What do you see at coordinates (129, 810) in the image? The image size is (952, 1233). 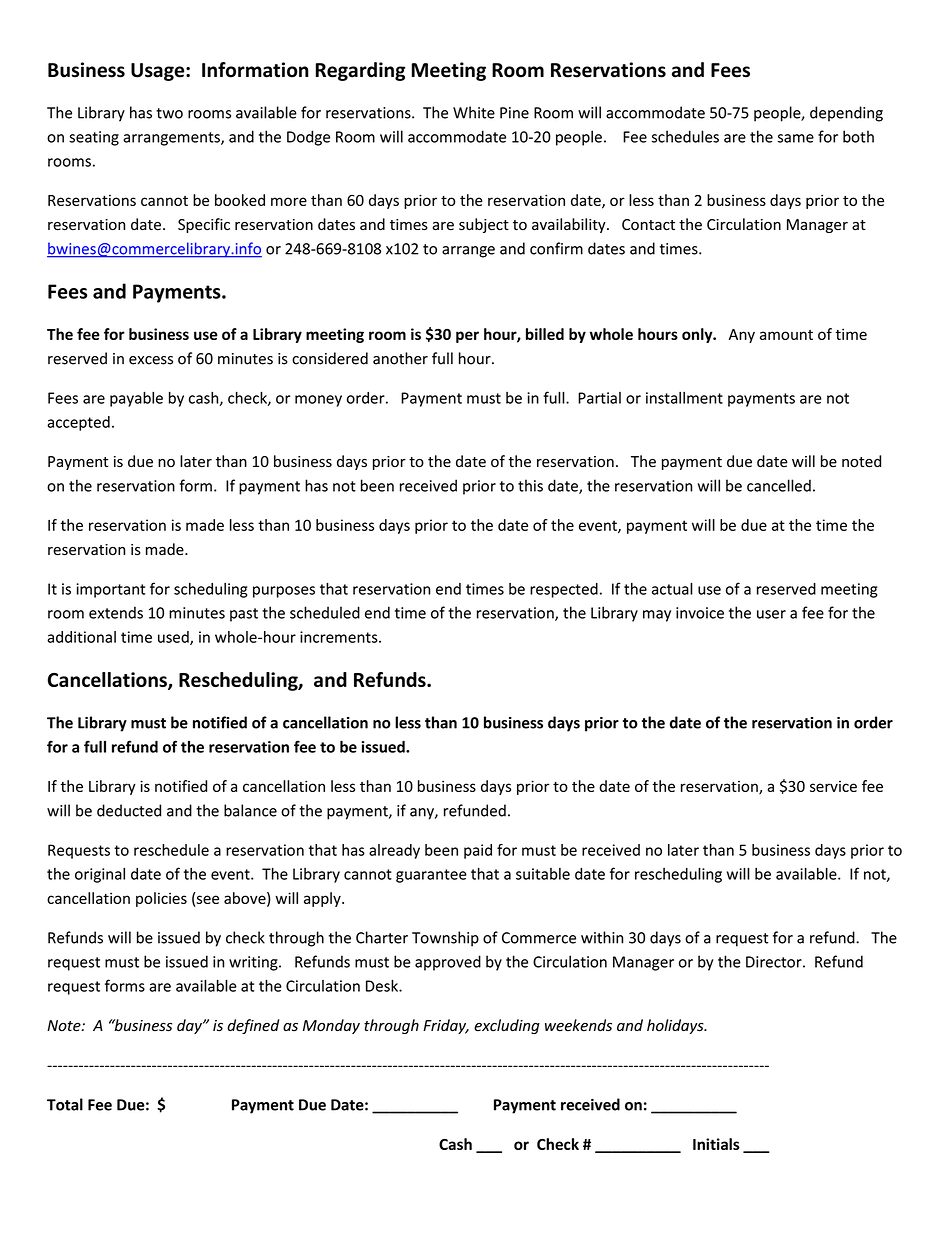 I see `deducted` at bounding box center [129, 810].
